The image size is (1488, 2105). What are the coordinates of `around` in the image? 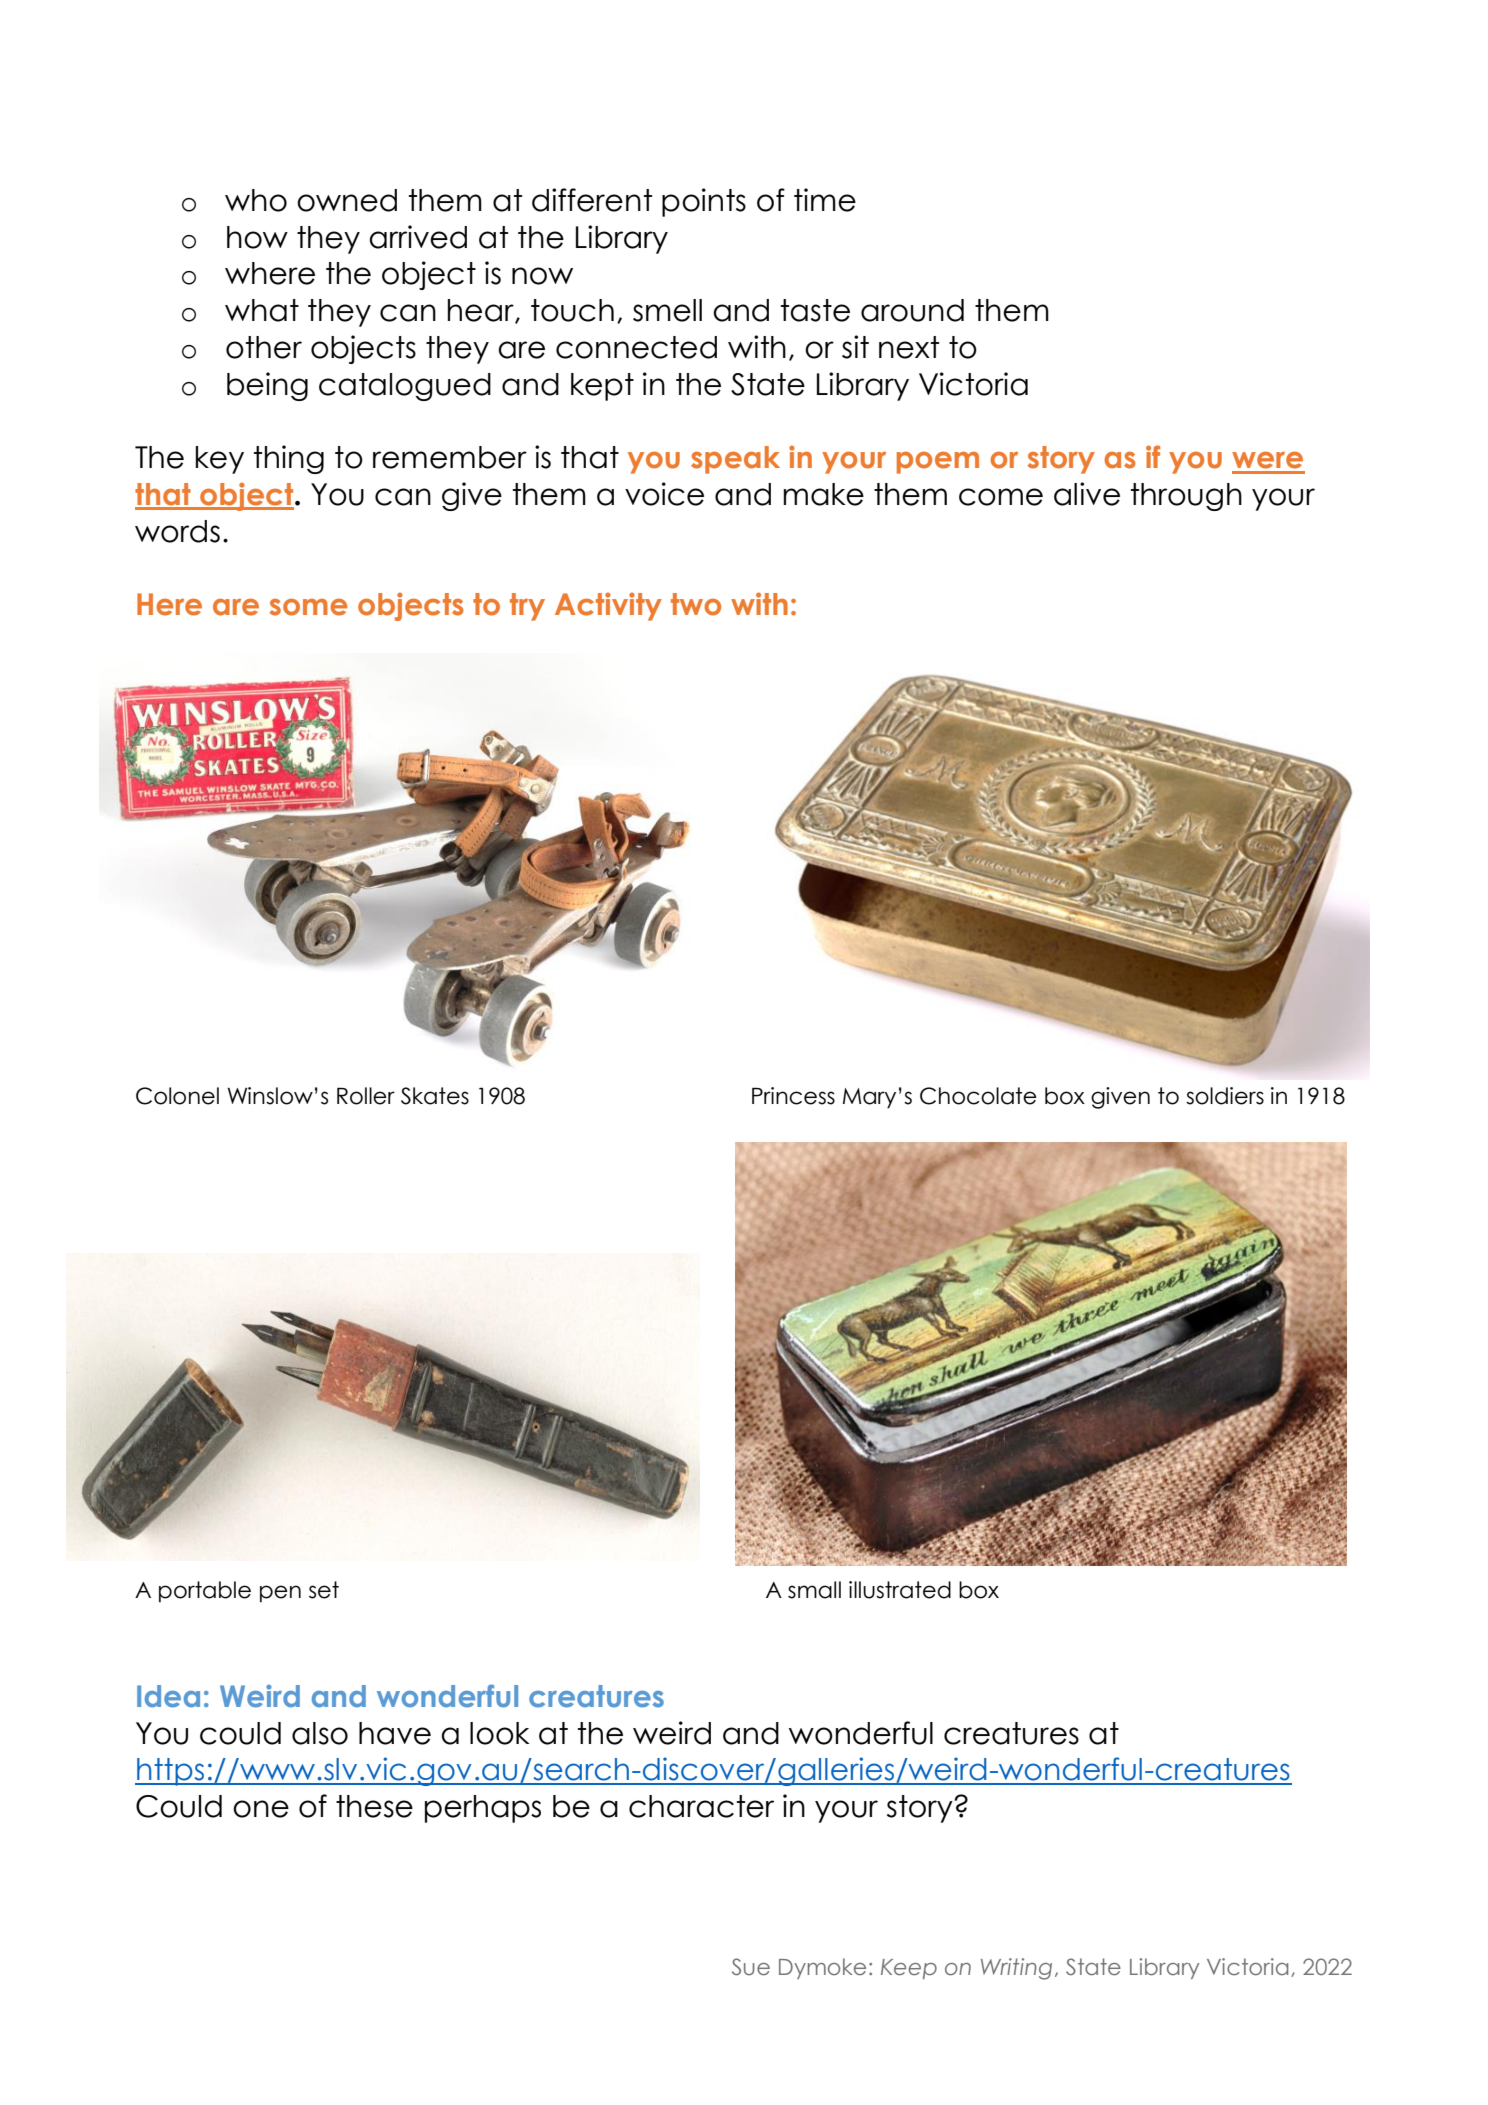 It's located at (912, 310).
